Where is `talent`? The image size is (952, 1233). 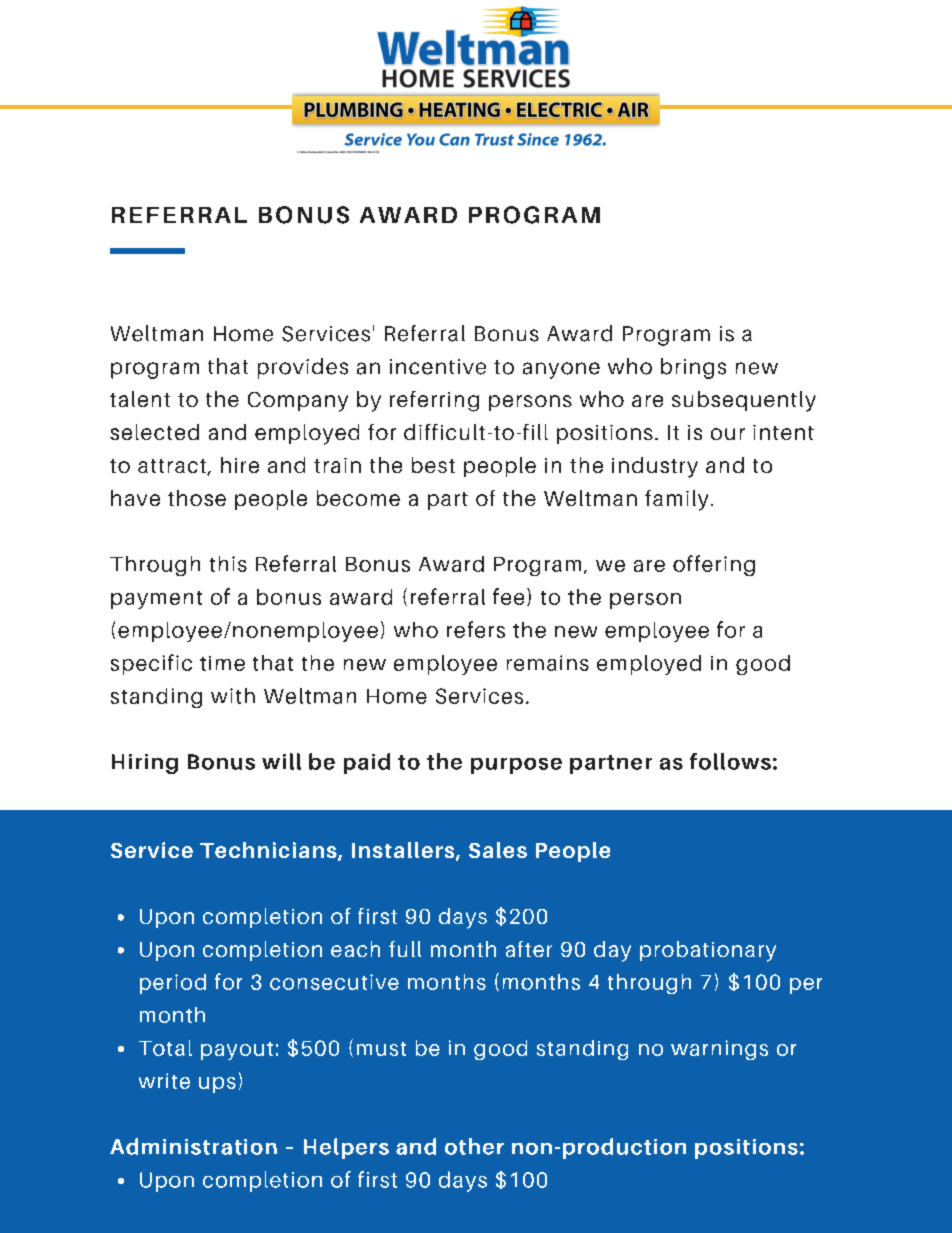 talent is located at coordinates (140, 399).
